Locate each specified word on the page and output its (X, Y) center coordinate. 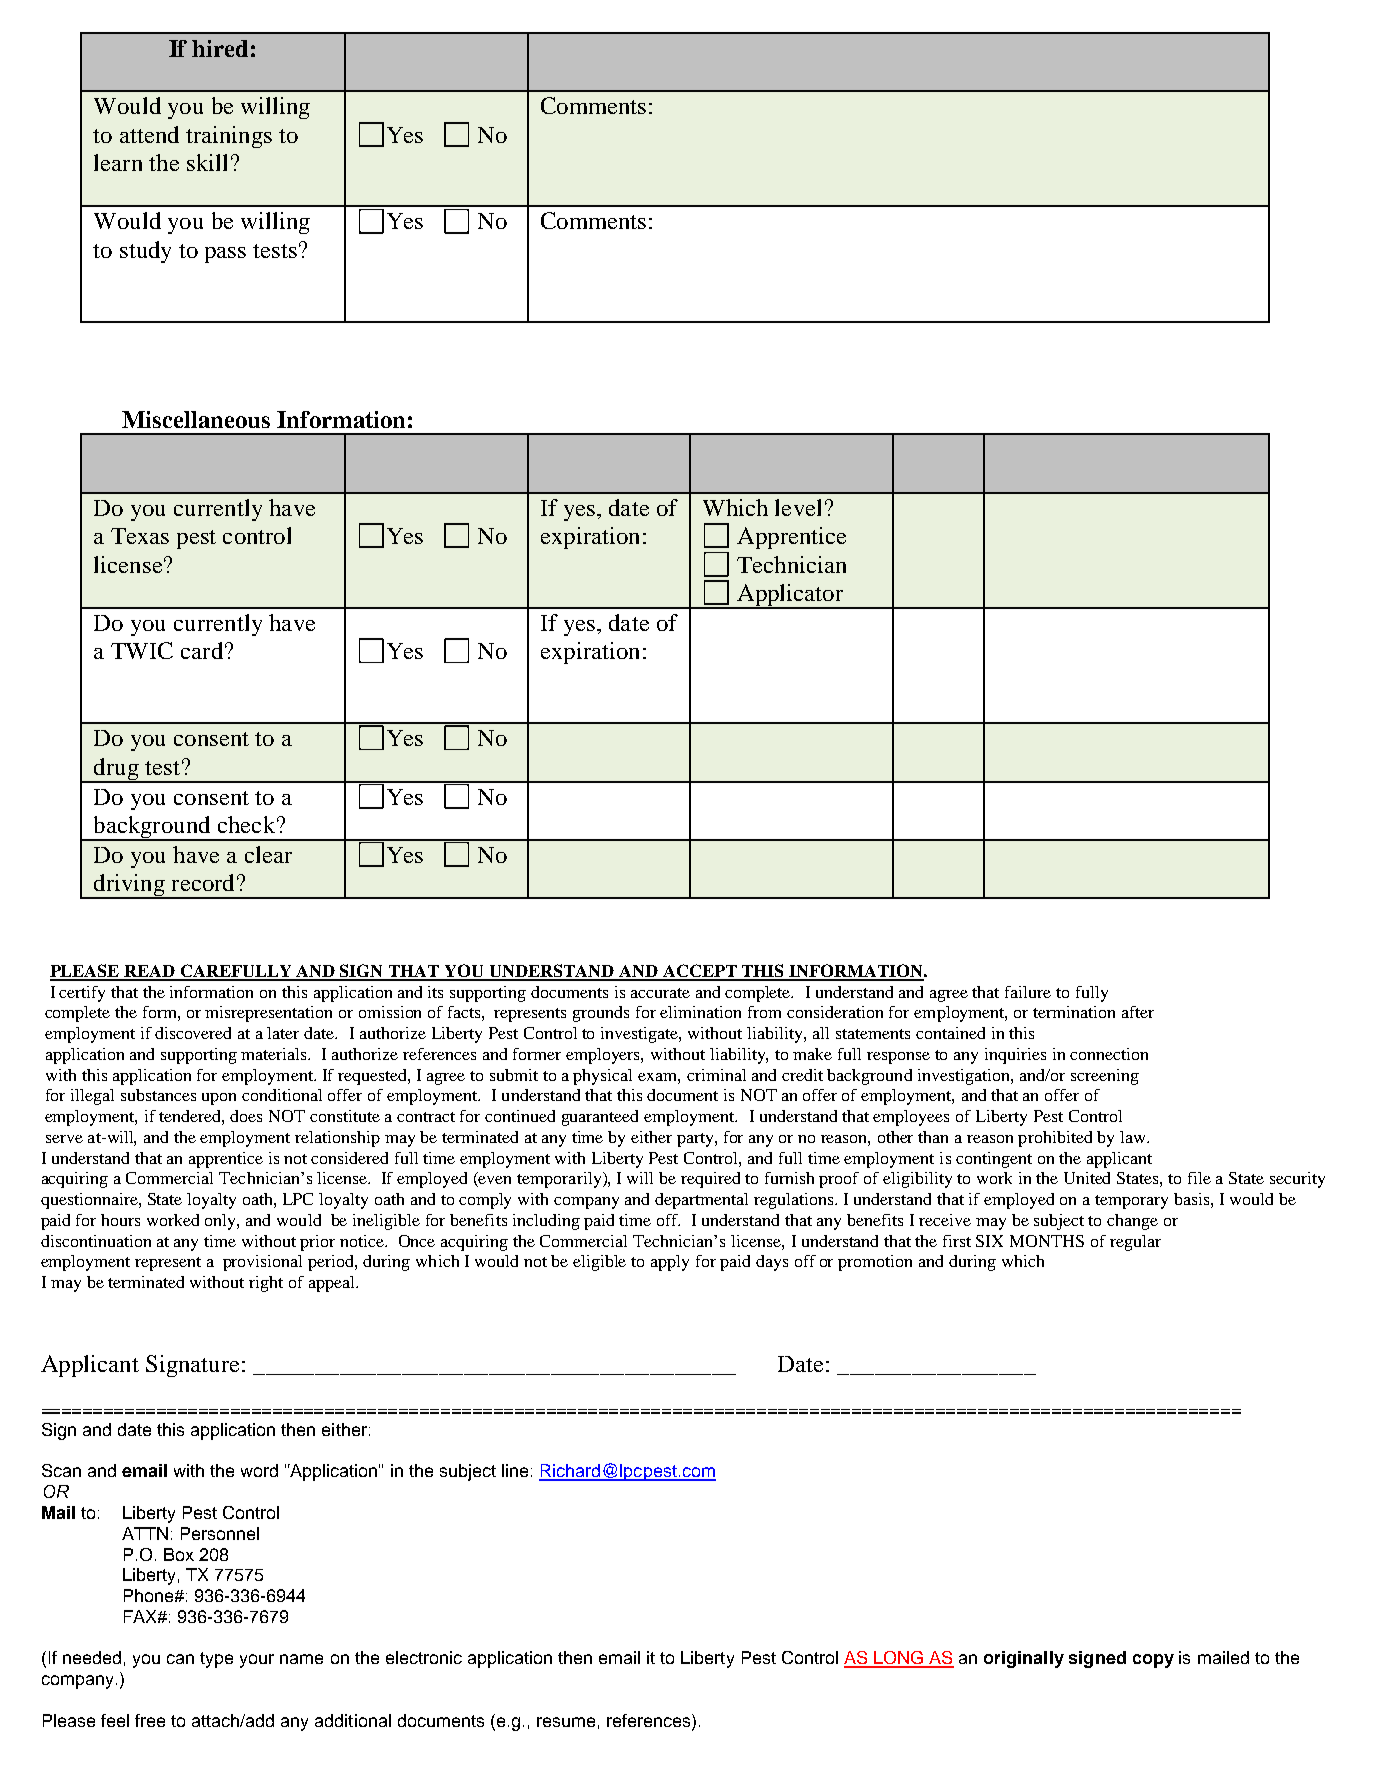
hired (220, 48)
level (798, 507)
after (1138, 1012)
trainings (229, 137)
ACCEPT (699, 972)
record (203, 882)
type (216, 1660)
